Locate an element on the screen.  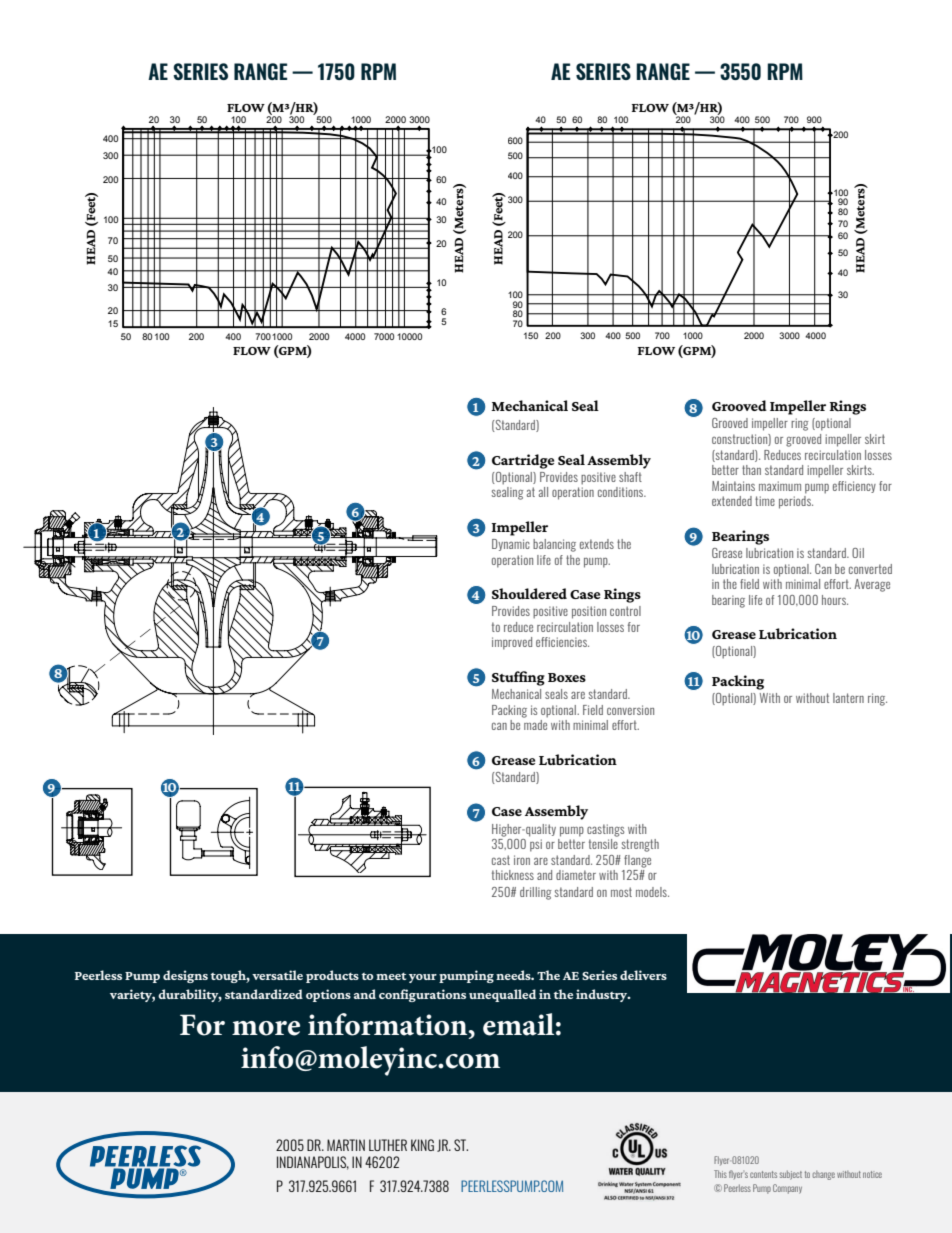
strength is located at coordinates (640, 845).
